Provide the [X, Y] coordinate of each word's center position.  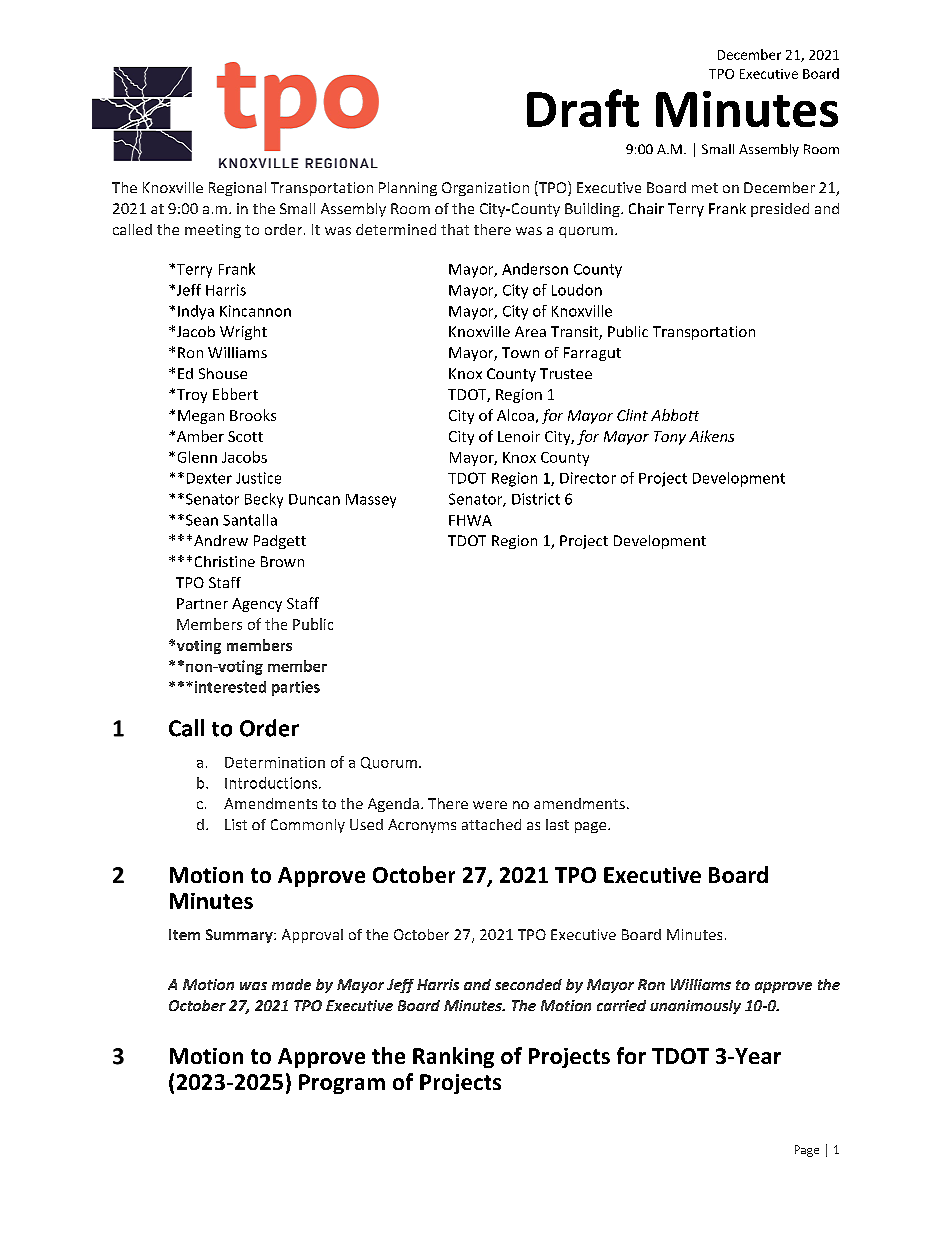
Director [588, 478]
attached [491, 824]
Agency [257, 605]
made [291, 984]
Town [520, 352]
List [236, 824]
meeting [213, 231]
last [557, 824]
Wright [243, 333]
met [705, 188]
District [536, 499]
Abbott [675, 415]
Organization [485, 189]
